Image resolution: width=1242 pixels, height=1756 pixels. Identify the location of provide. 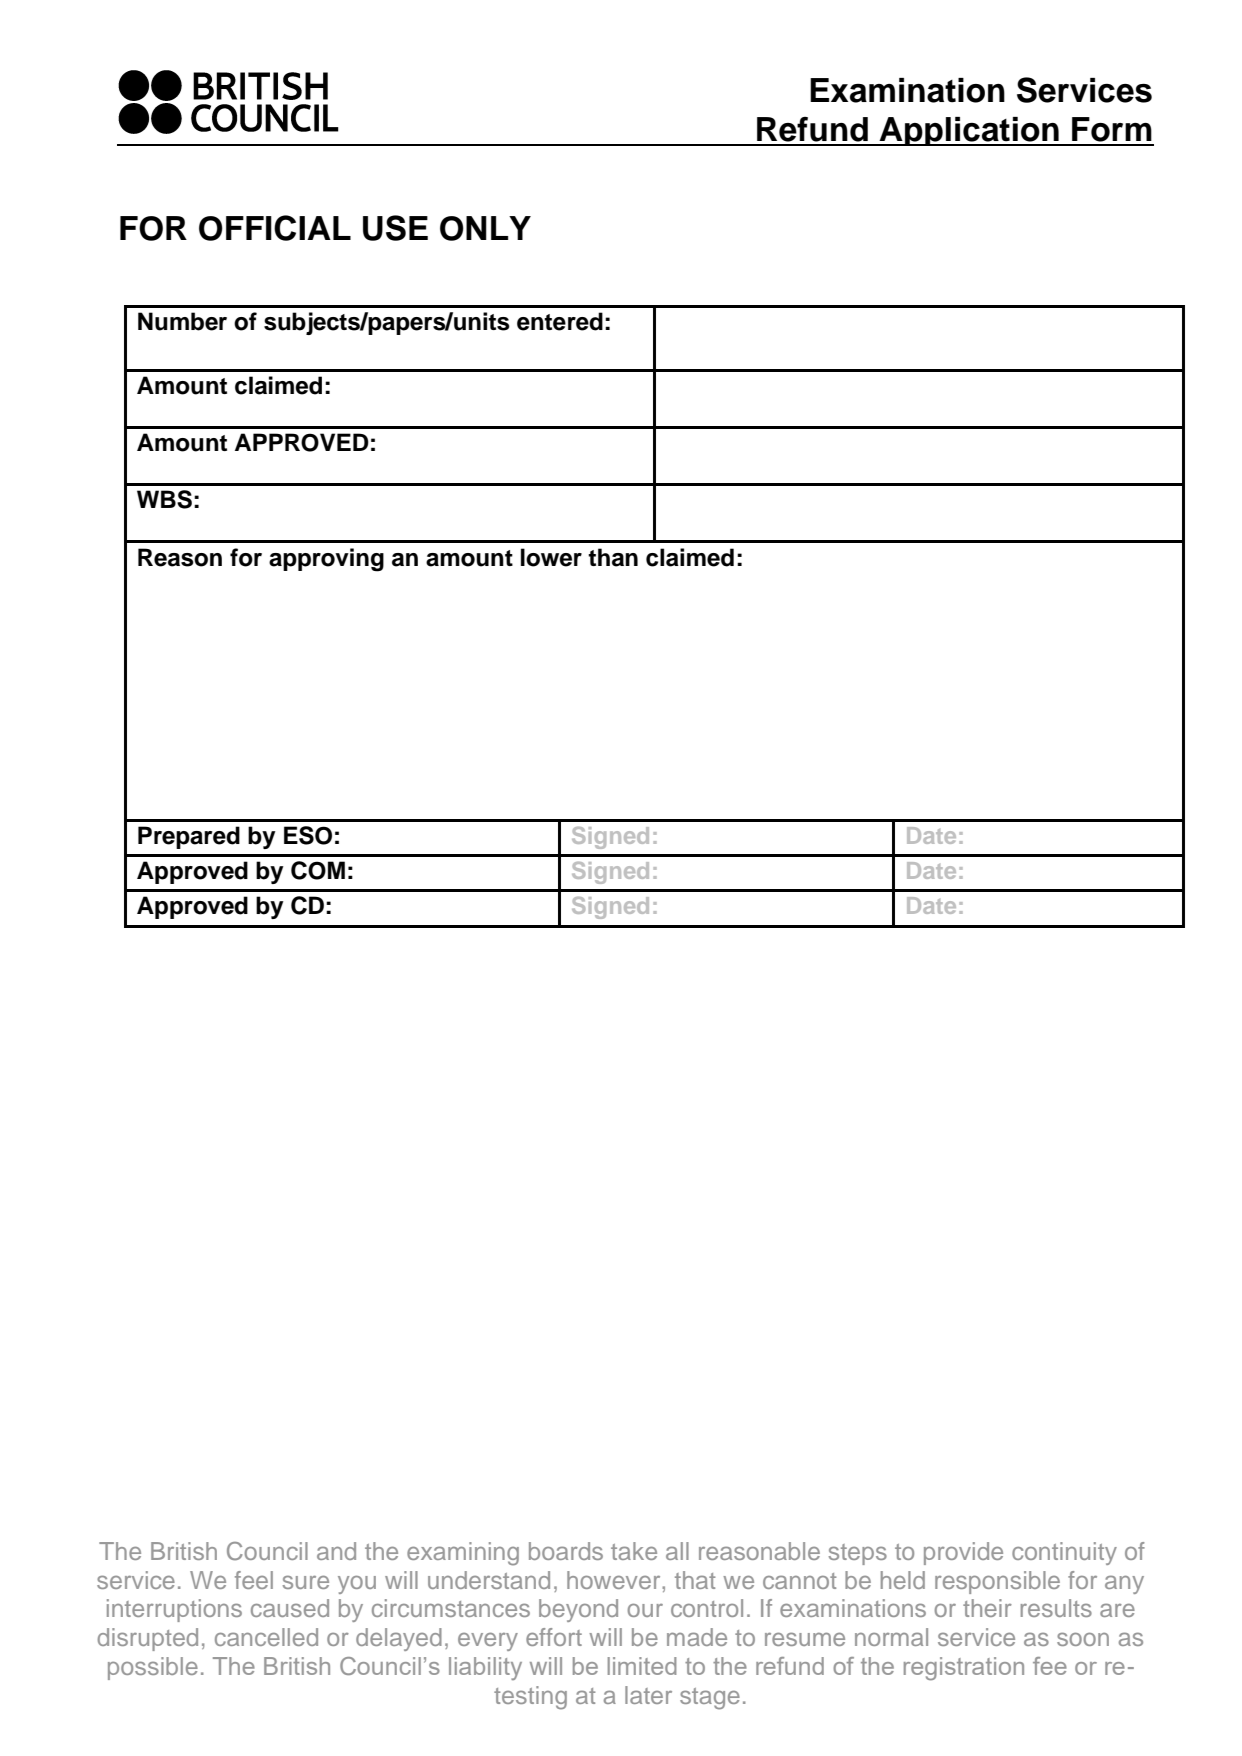
(963, 1553).
